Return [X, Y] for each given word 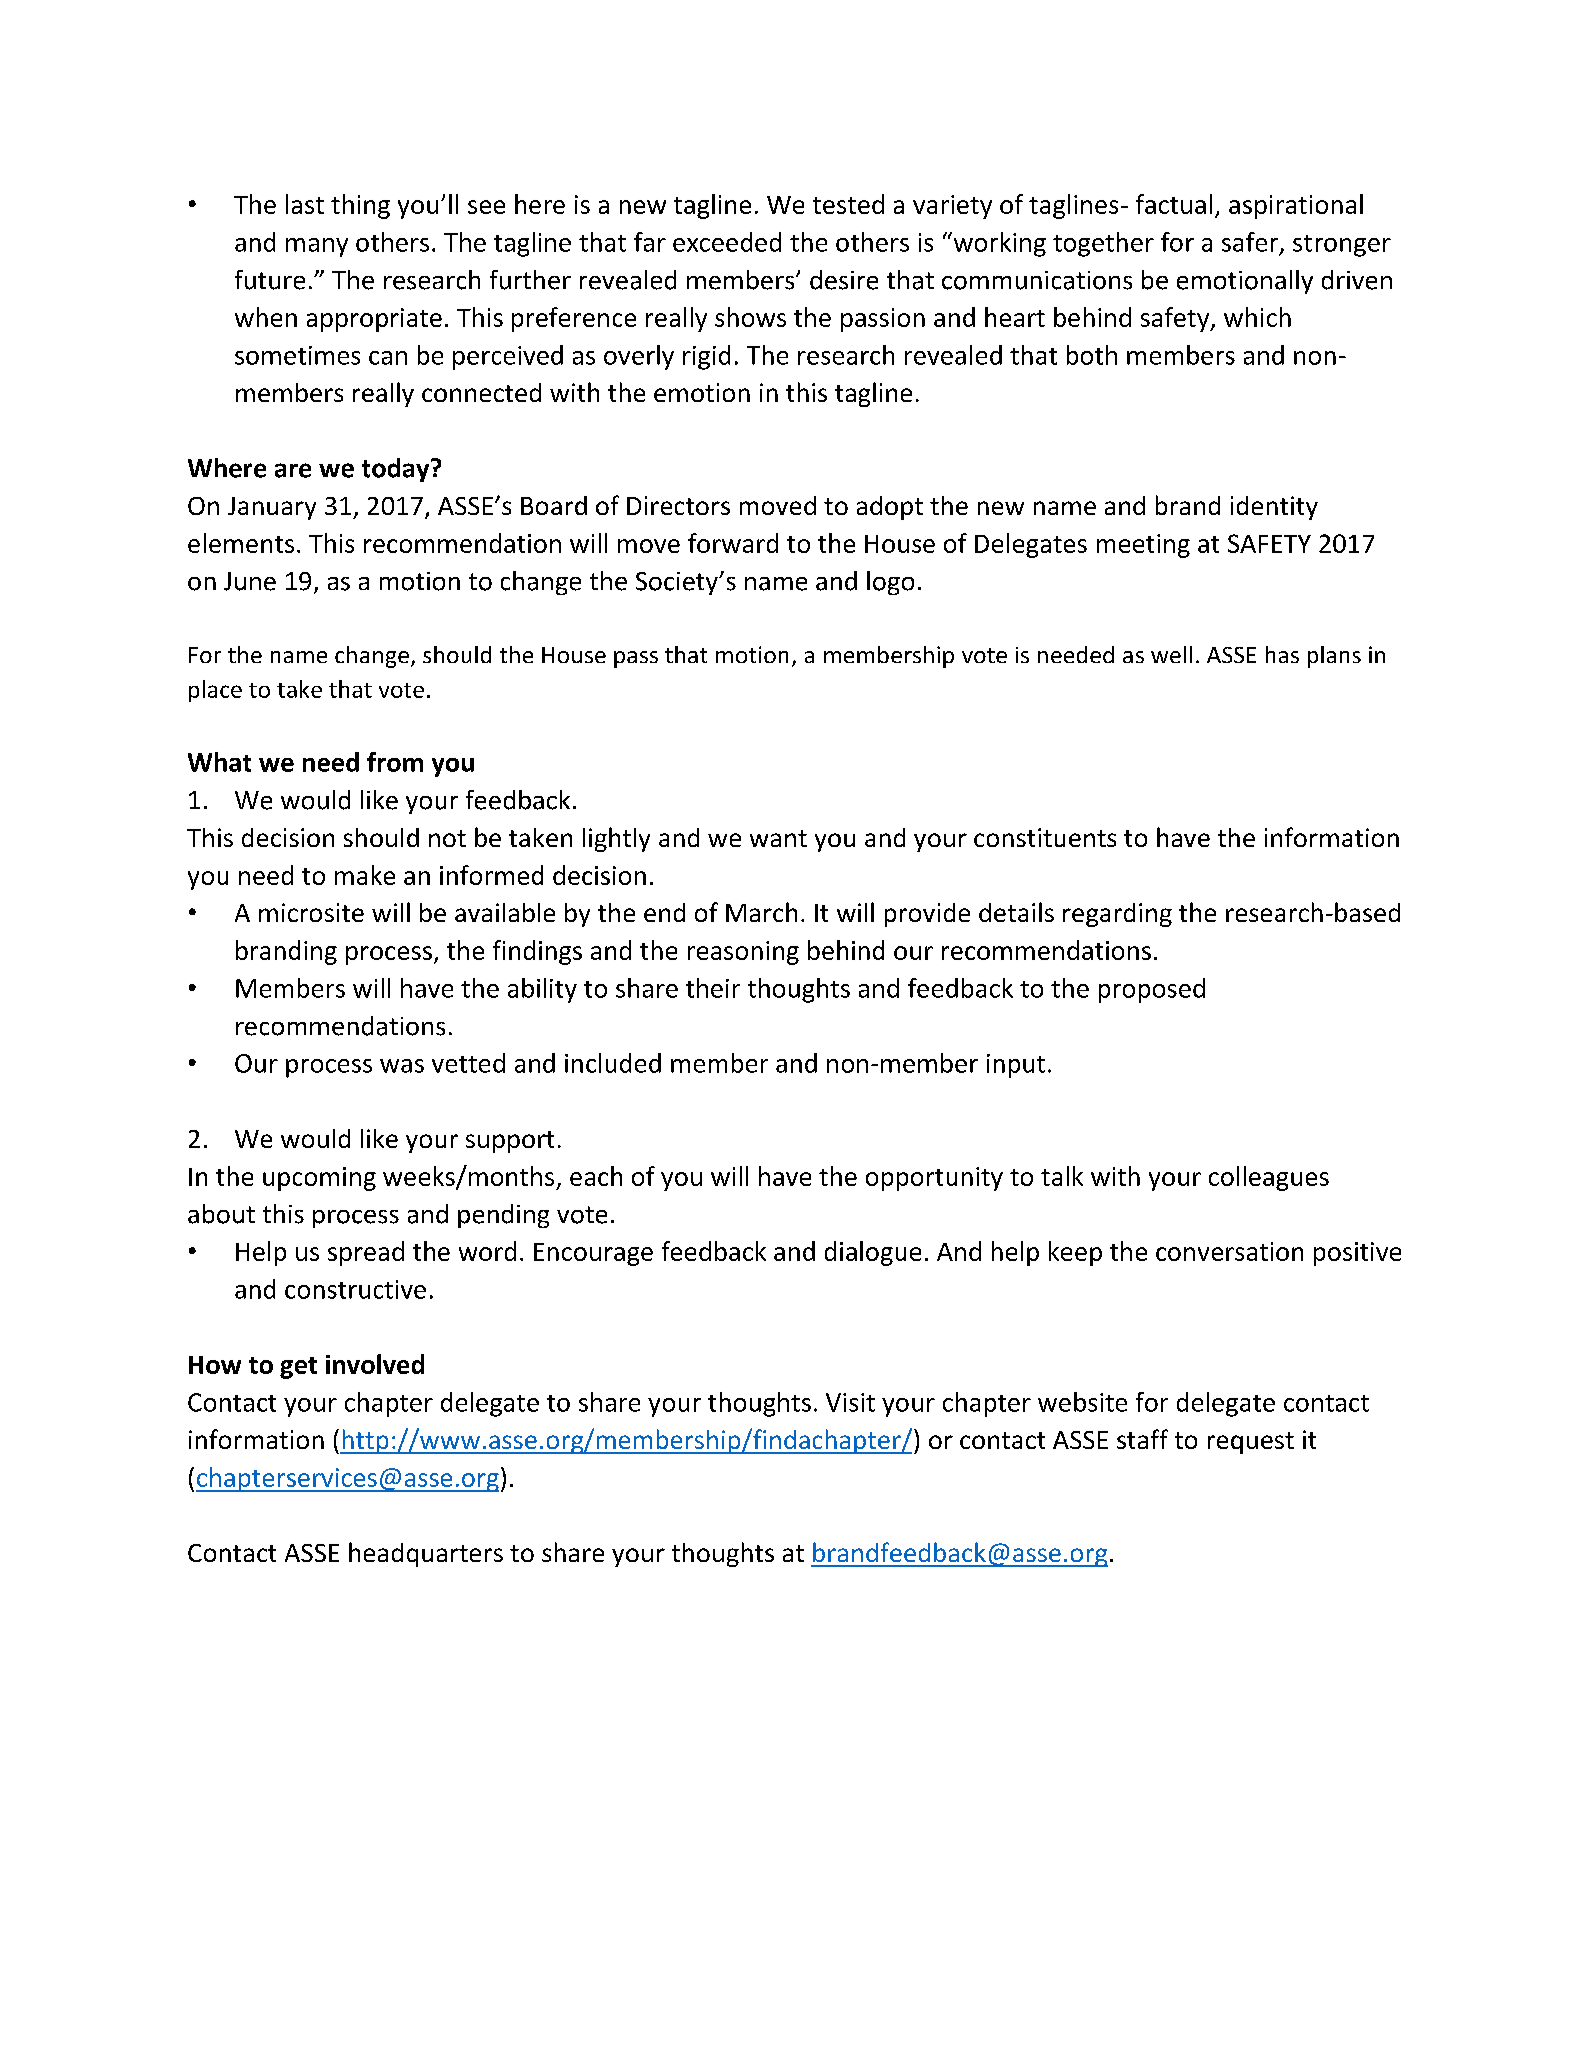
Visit [850, 1402]
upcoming [319, 1179]
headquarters [426, 1554]
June [250, 581]
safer [1251, 243]
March [761, 912]
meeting [1143, 546]
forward [733, 543]
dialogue [873, 1253]
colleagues [1269, 1178]
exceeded [727, 242]
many [317, 247]
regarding [1117, 915]
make [365, 875]
